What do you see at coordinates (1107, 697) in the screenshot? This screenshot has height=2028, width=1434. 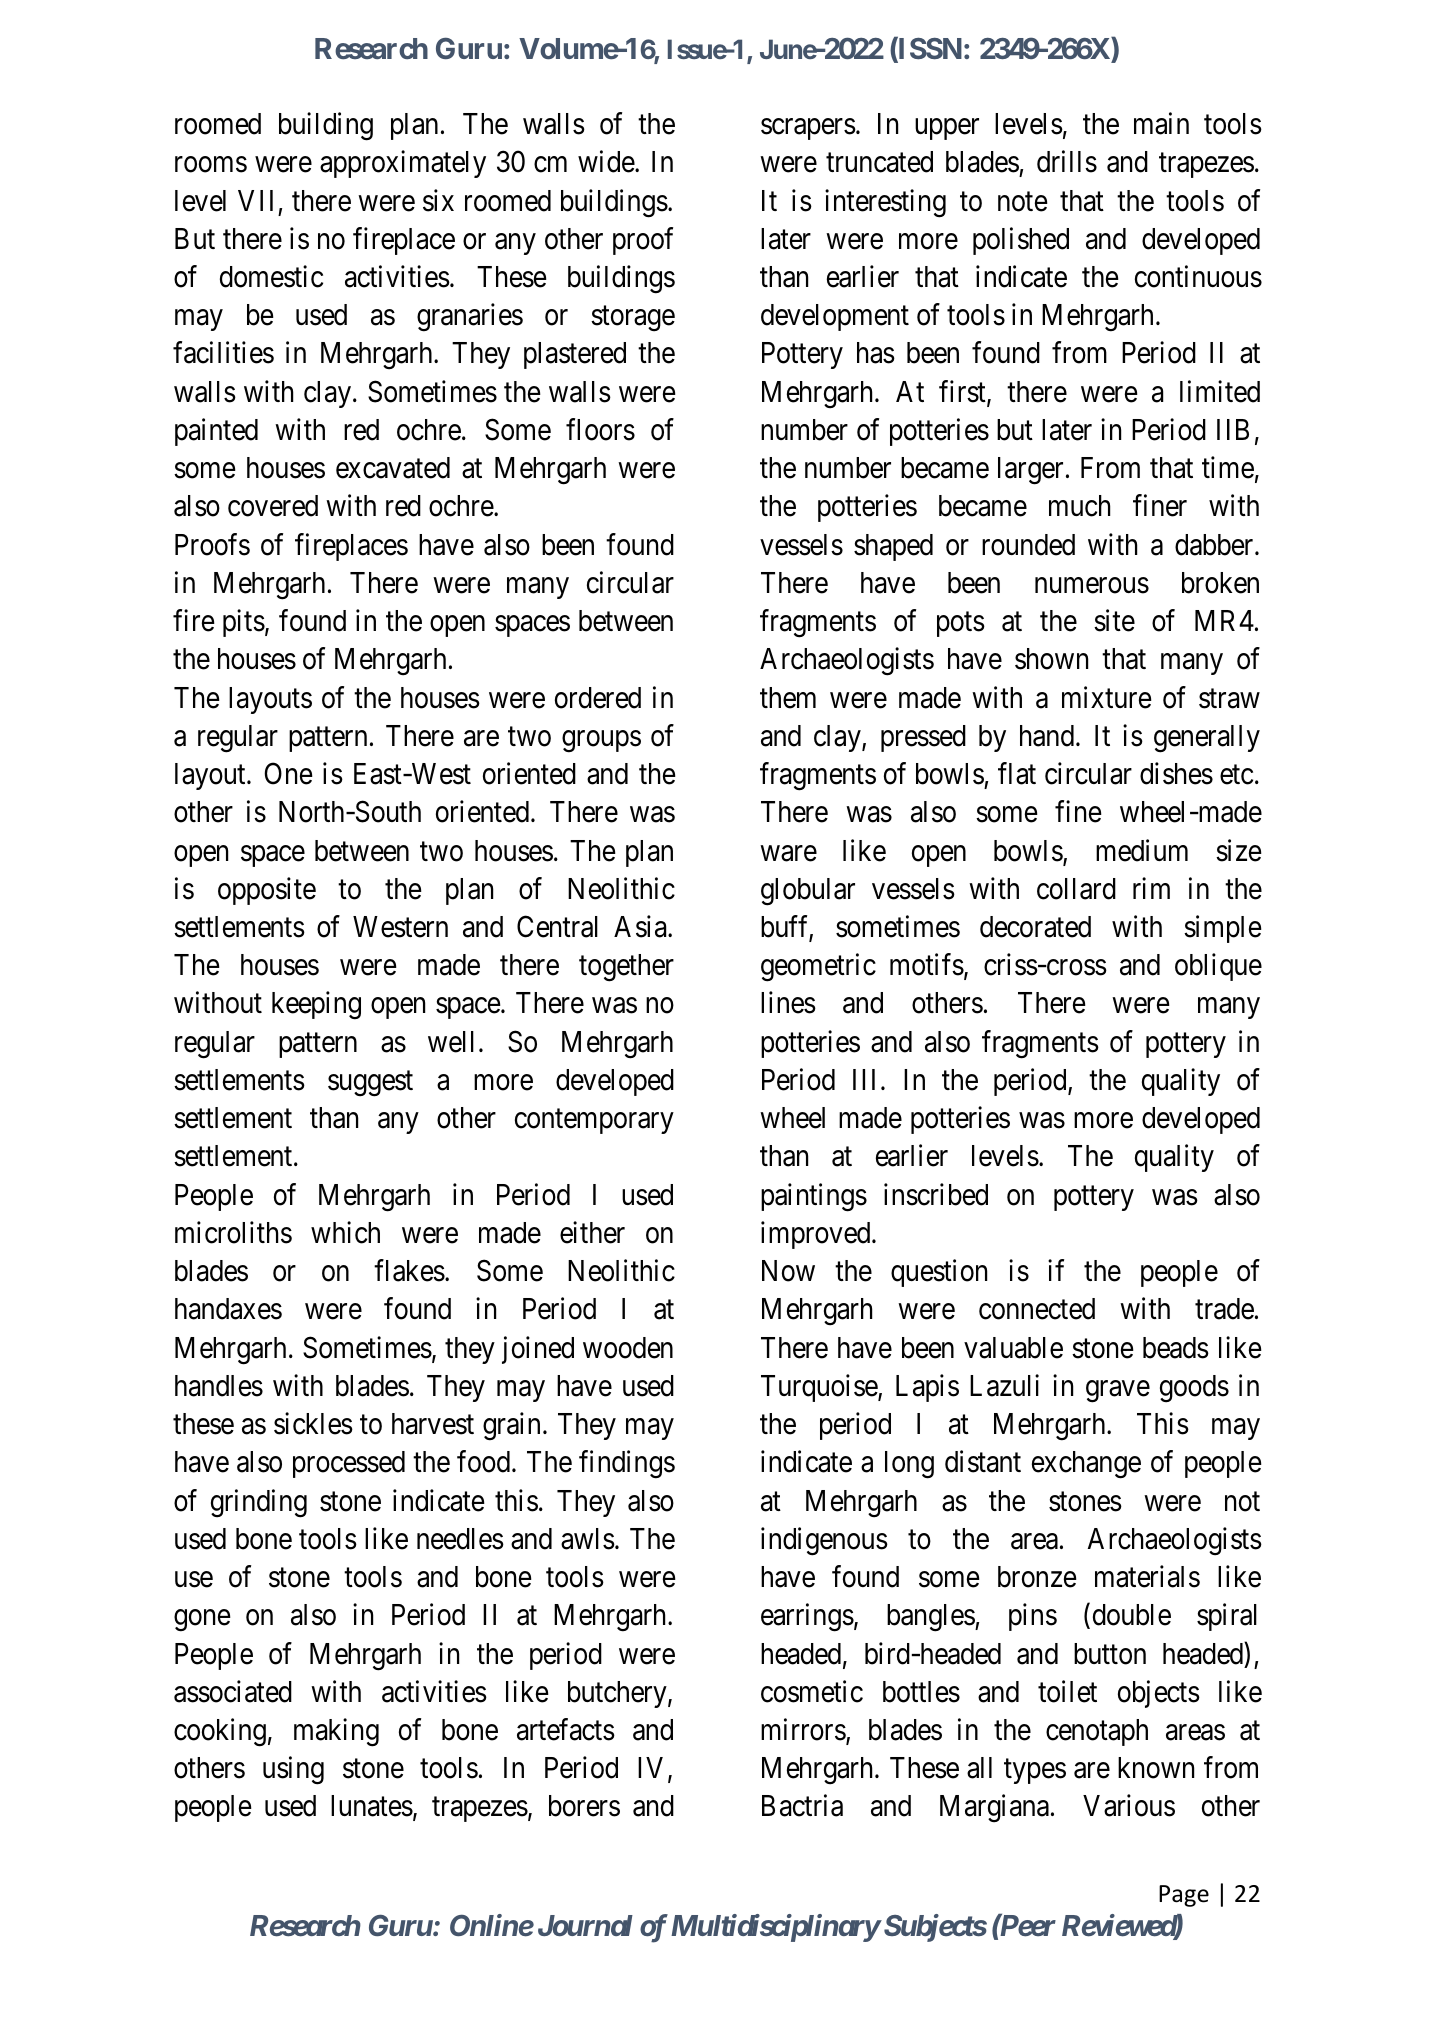 I see `mixture` at bounding box center [1107, 697].
